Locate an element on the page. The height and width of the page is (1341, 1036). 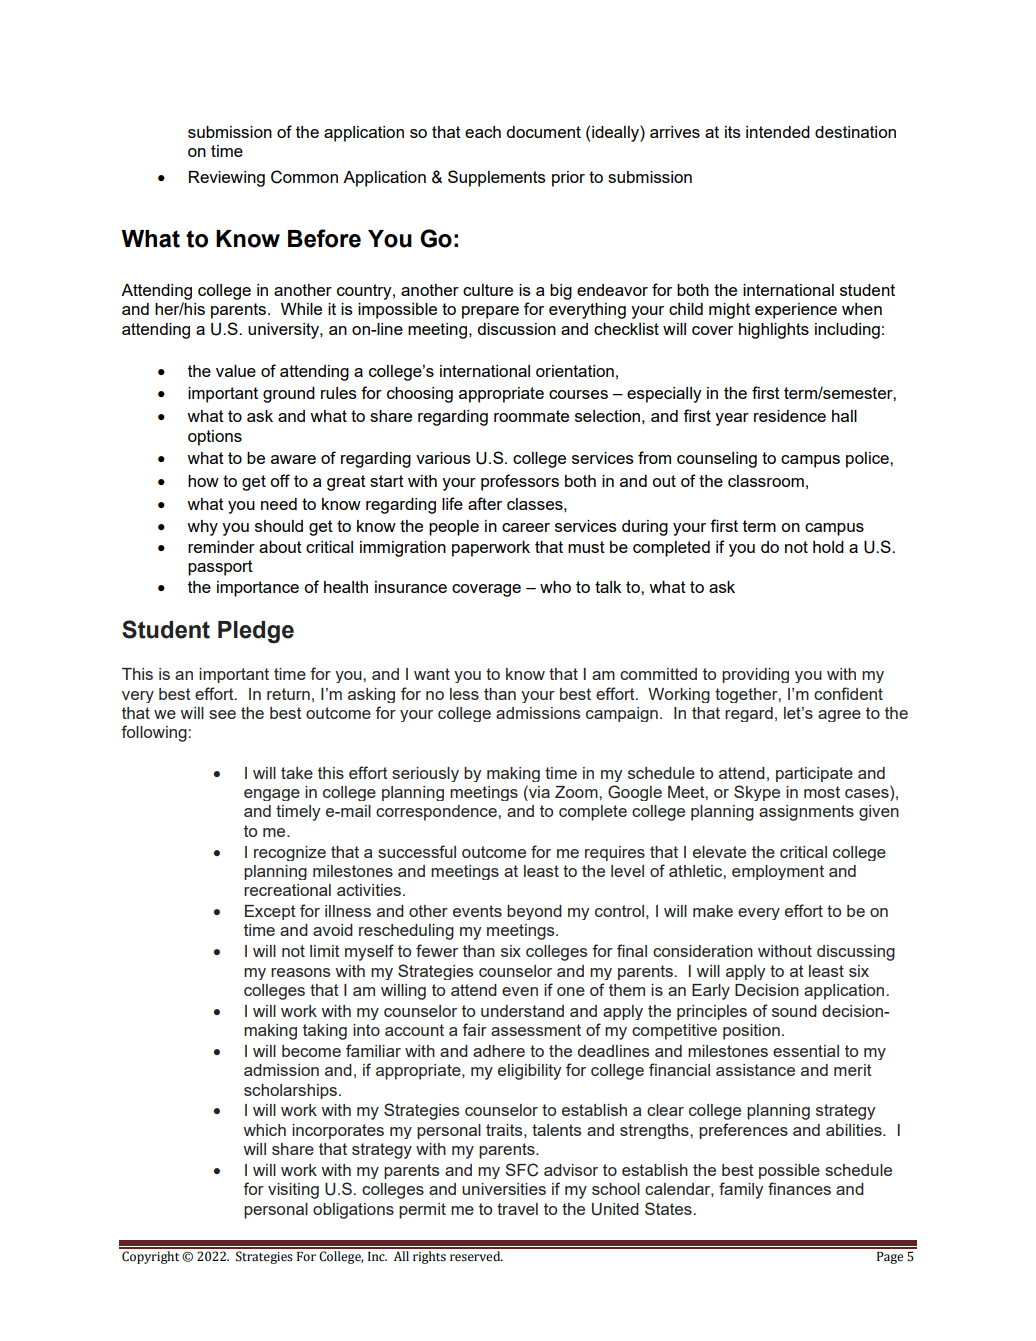
Reviewing is located at coordinates (227, 179).
